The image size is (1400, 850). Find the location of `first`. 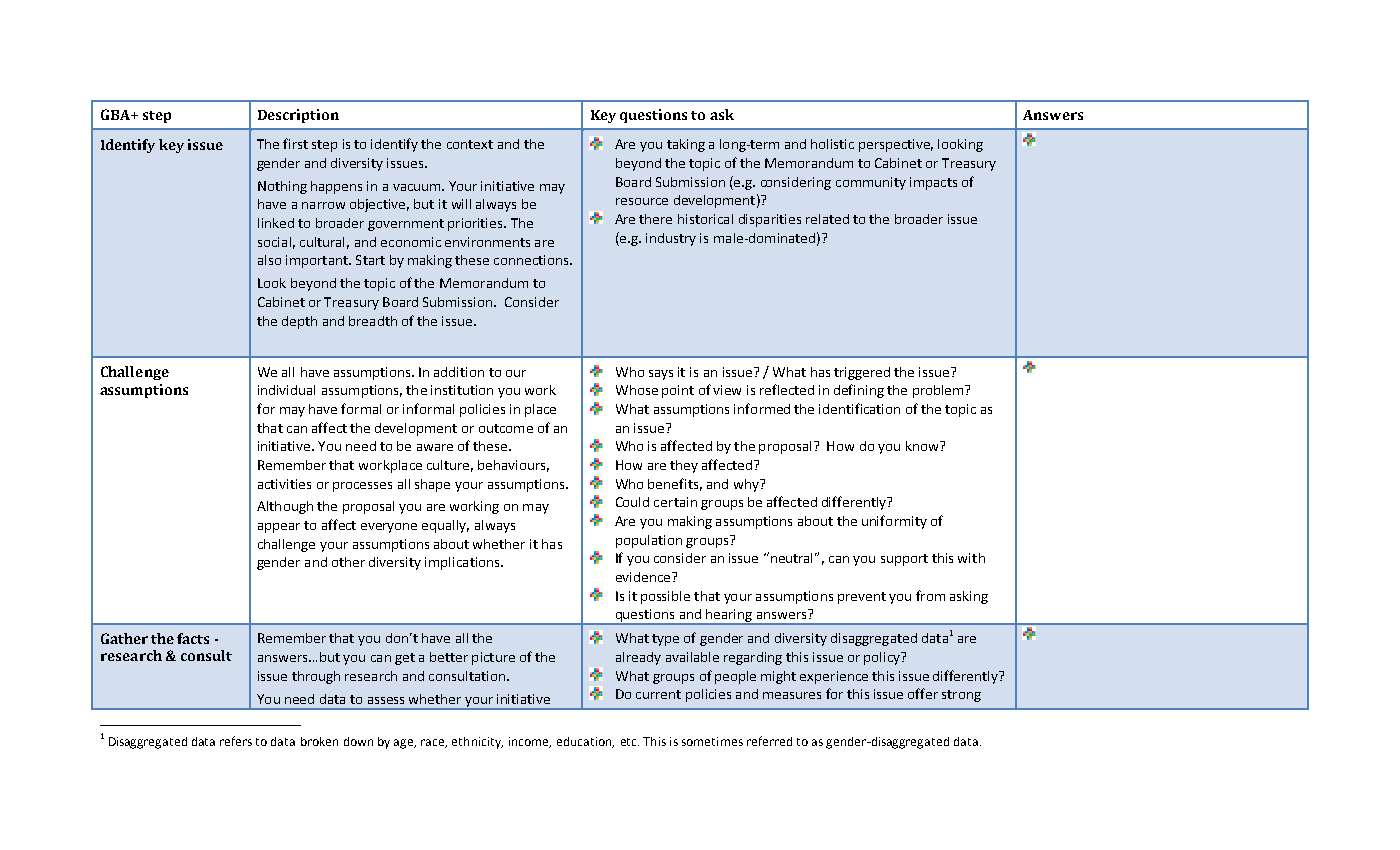

first is located at coordinates (295, 143).
